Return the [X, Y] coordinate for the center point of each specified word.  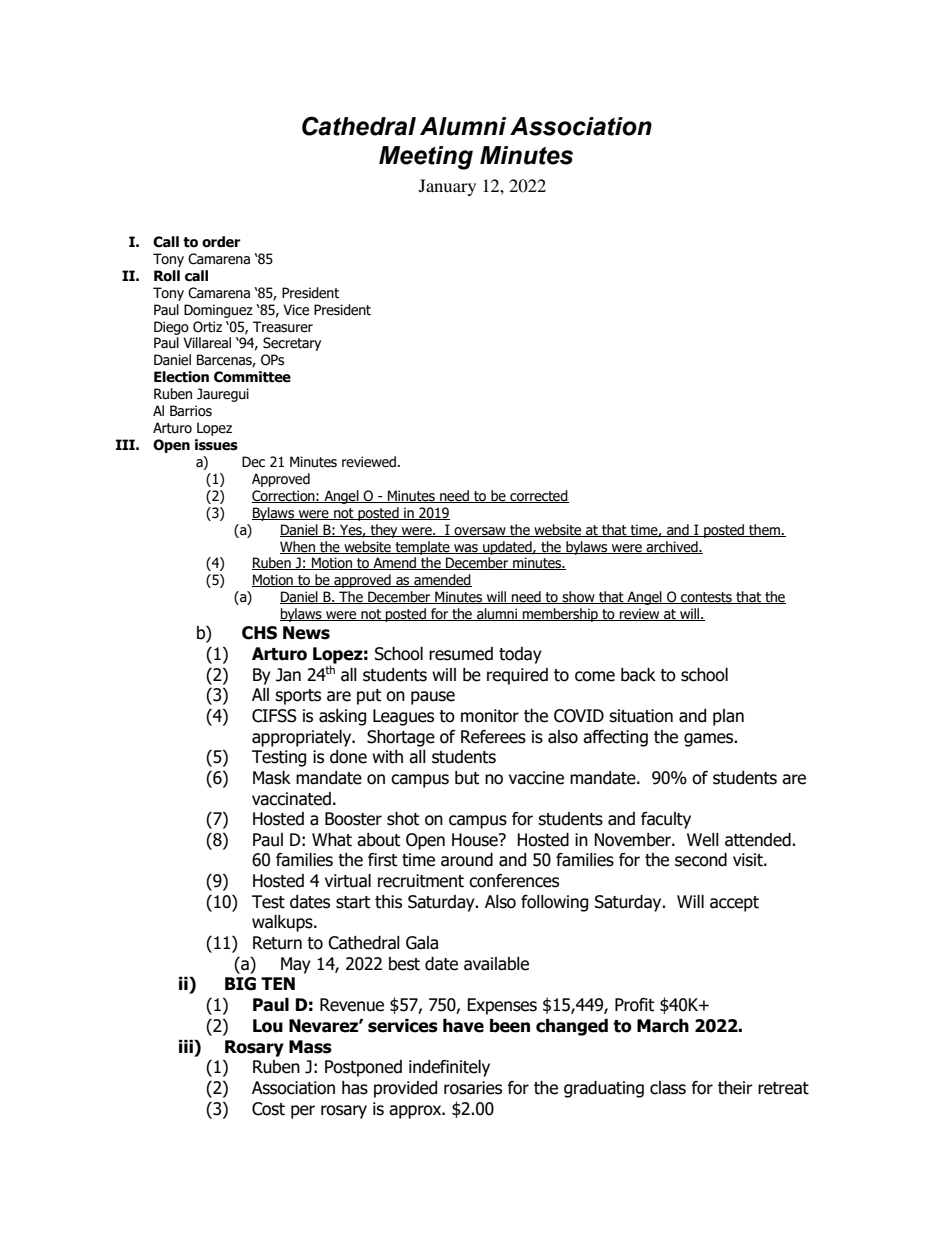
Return [277, 943]
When [298, 547]
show [579, 597]
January [447, 187]
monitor [490, 716]
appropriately [303, 738]
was [466, 549]
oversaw [480, 532]
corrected [538, 496]
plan [728, 717]
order [221, 242]
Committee [252, 377]
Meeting [426, 158]
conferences [514, 881]
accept [734, 904]
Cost [268, 1109]
